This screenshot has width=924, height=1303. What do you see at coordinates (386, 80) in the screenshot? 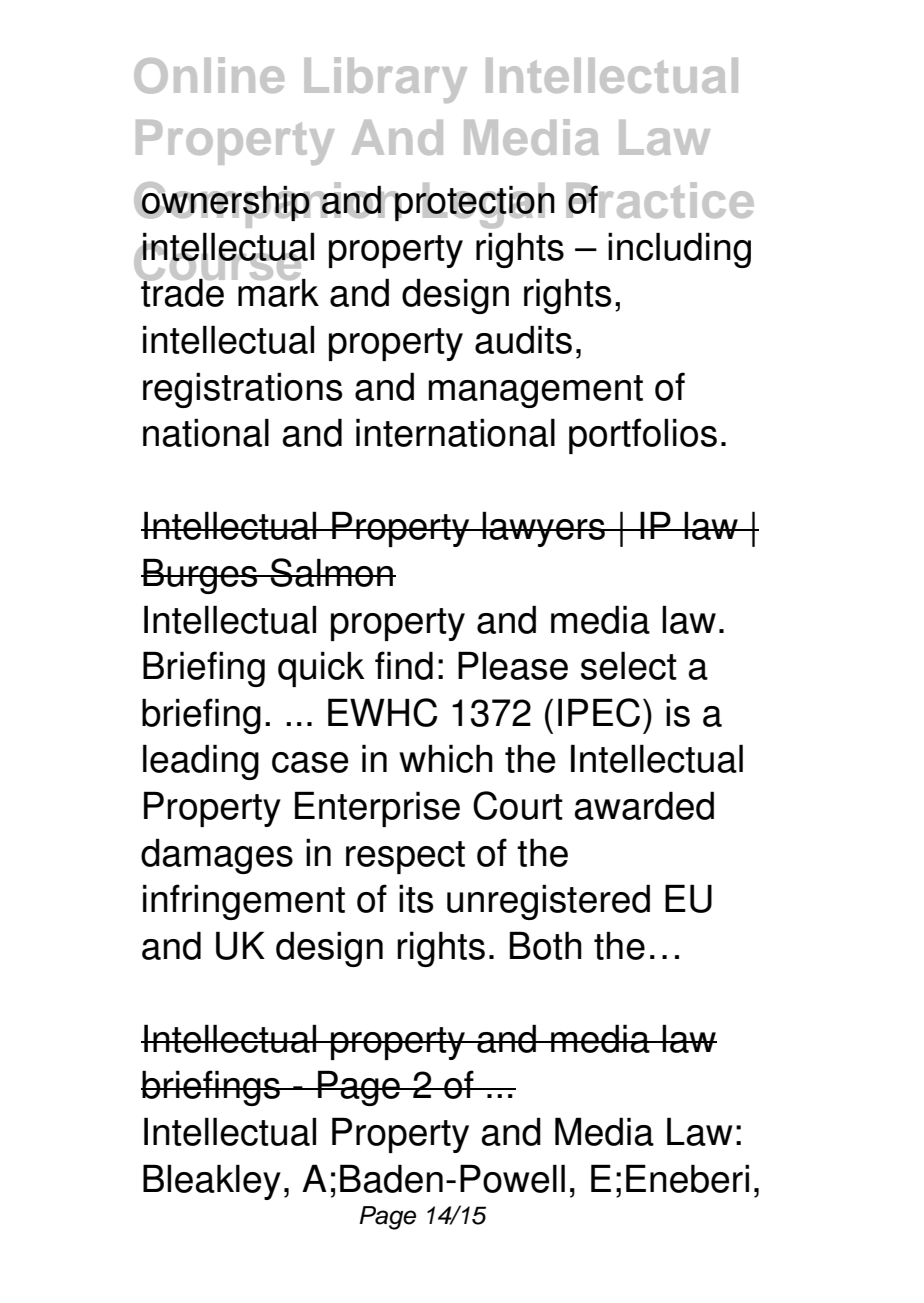
I see `Library` at bounding box center [386, 80].
